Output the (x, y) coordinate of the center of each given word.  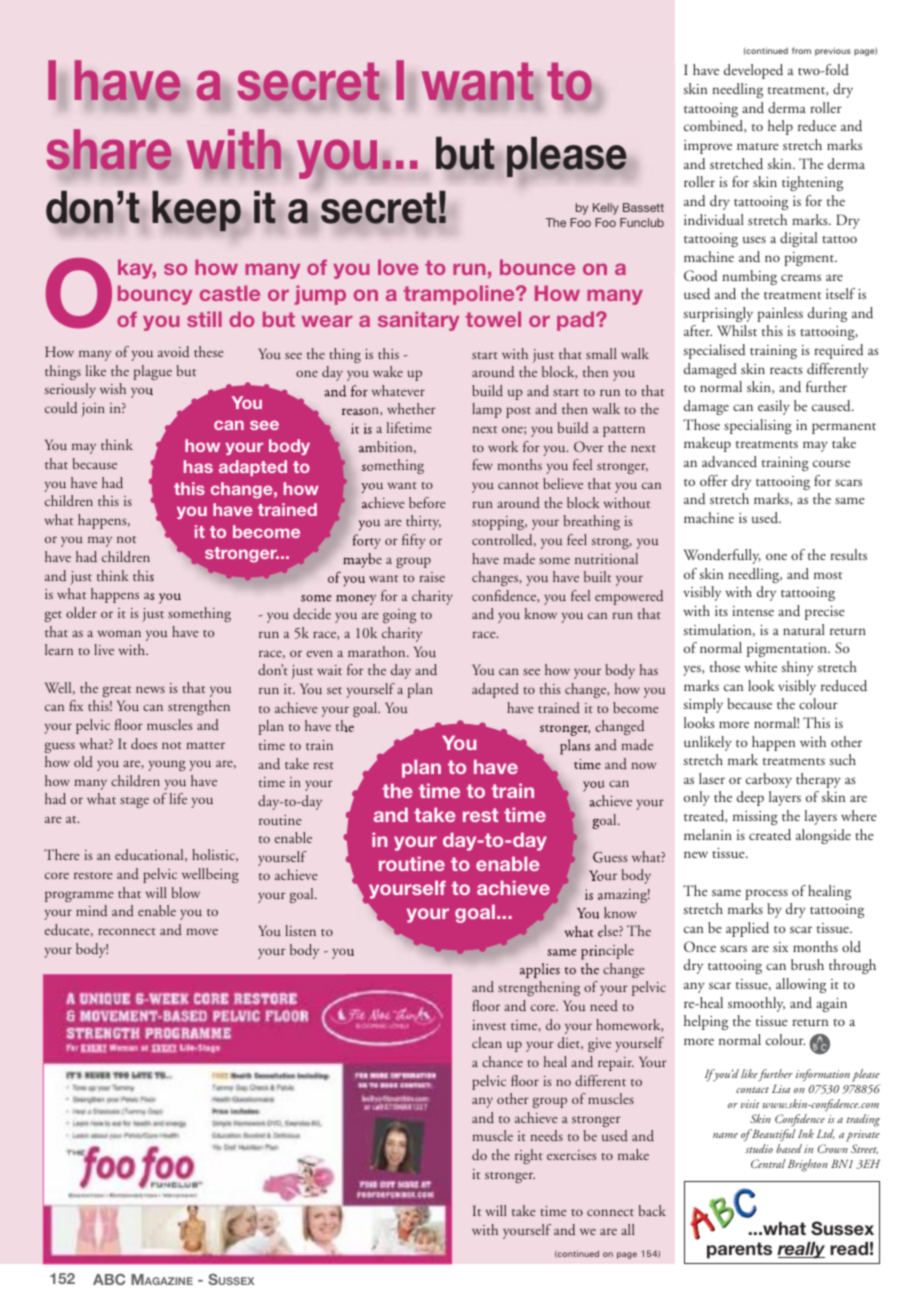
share (110, 151)
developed (753, 71)
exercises (571, 1155)
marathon (378, 651)
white (760, 666)
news (150, 689)
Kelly (606, 209)
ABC (109, 1279)
